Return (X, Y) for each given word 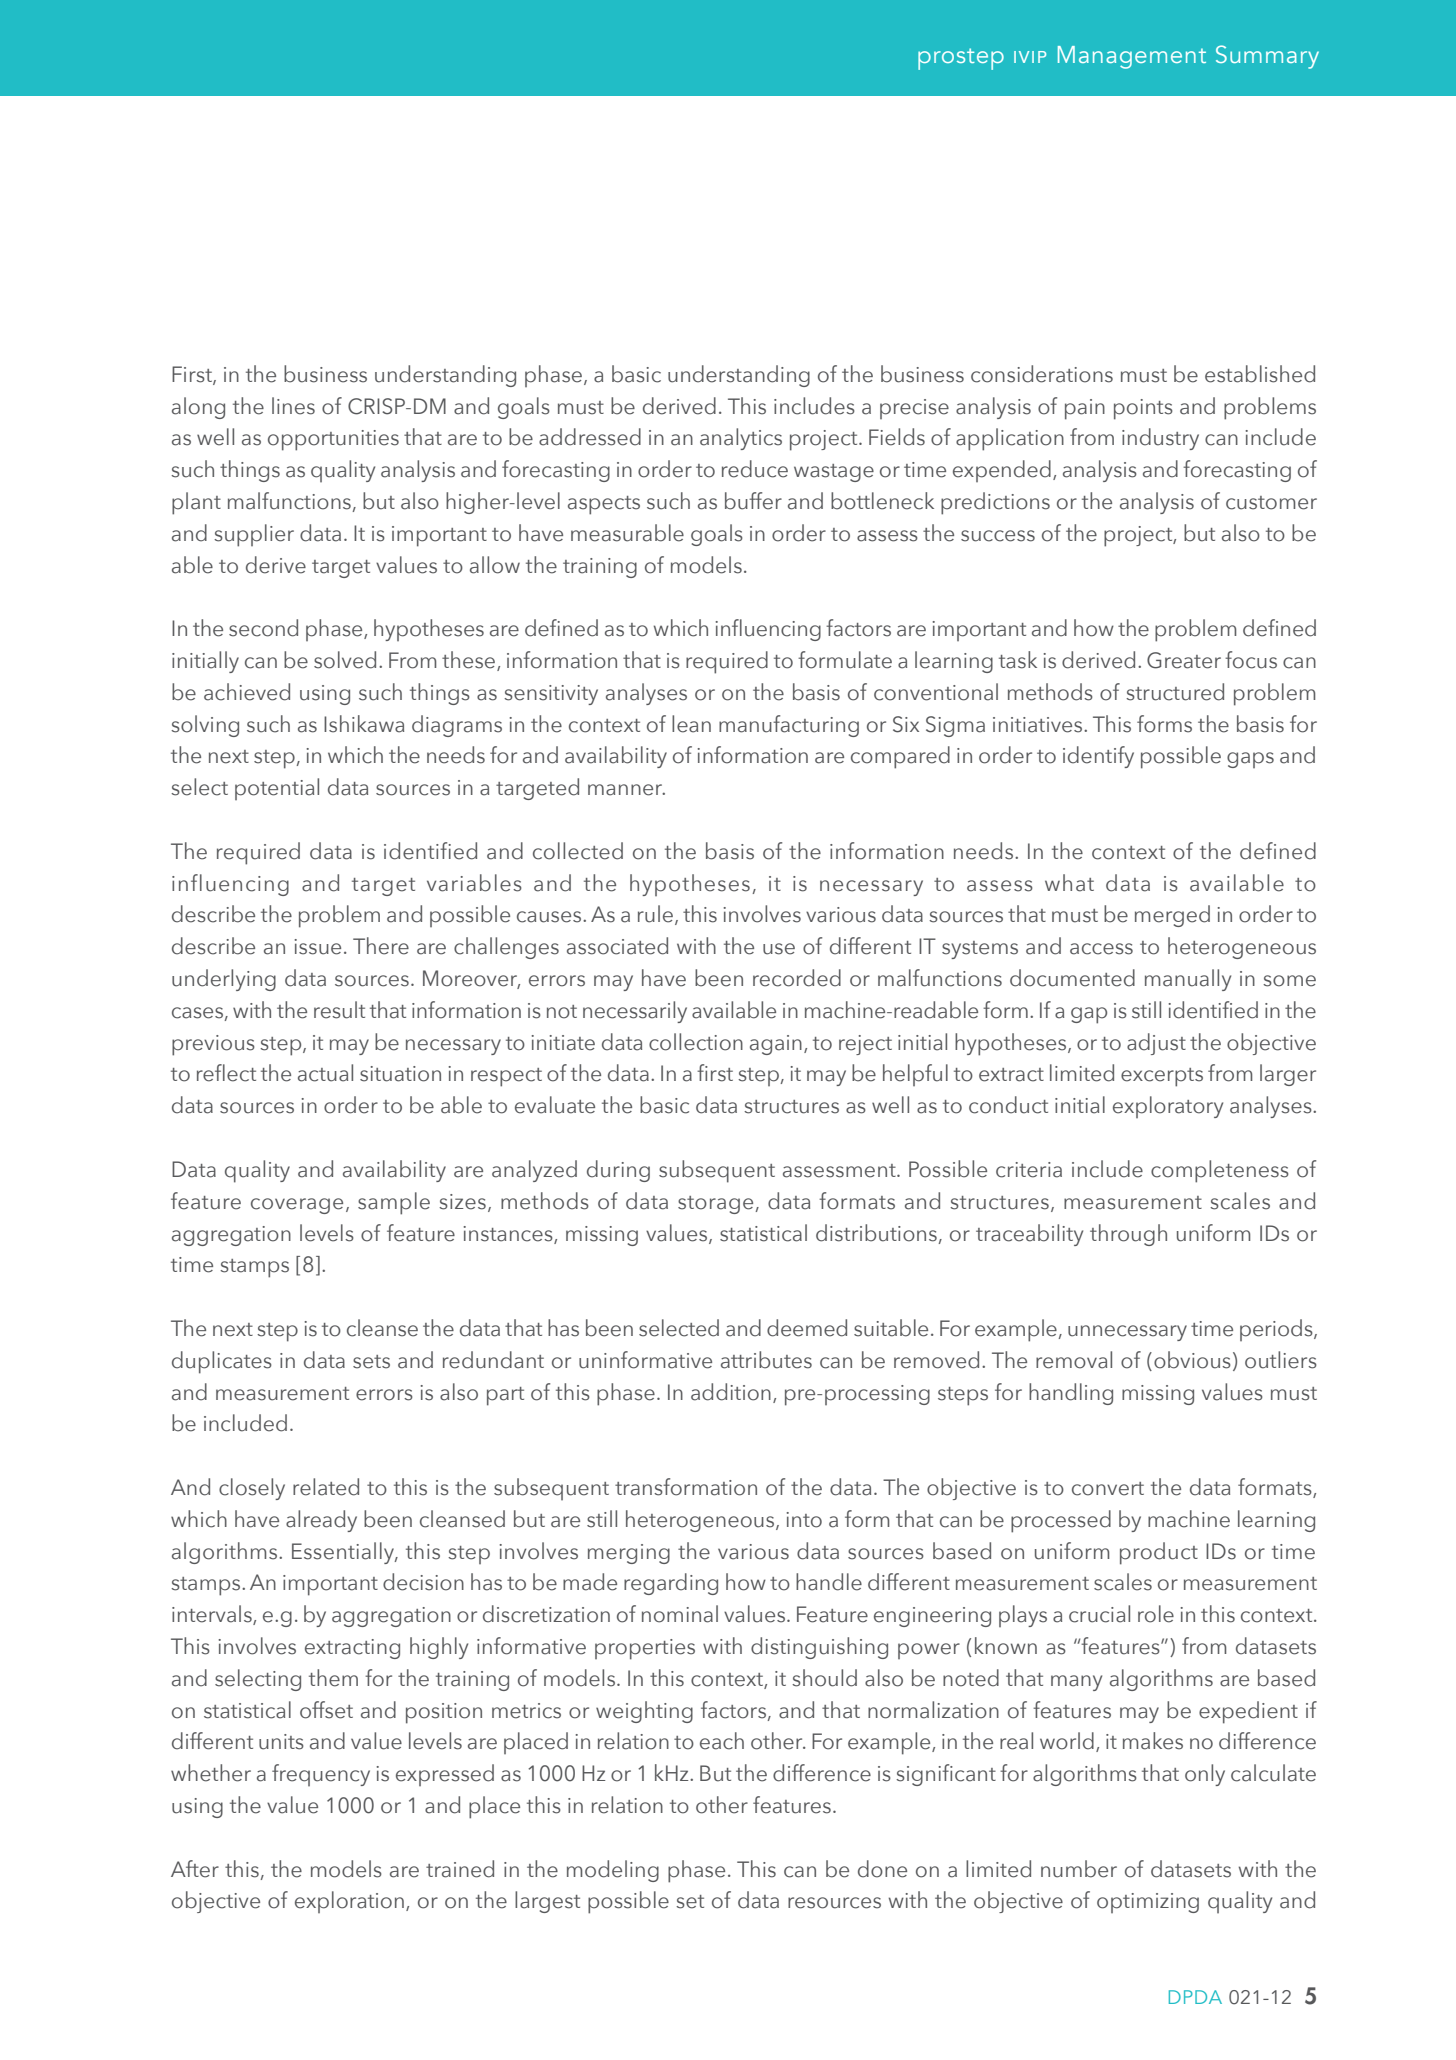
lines (293, 406)
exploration (349, 1902)
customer (1271, 503)
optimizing (1148, 1903)
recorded (797, 978)
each (722, 1741)
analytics (741, 439)
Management (1132, 57)
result (339, 1010)
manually (1188, 980)
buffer (753, 501)
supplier (254, 535)
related (326, 1487)
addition (731, 1392)
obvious (1192, 1360)
